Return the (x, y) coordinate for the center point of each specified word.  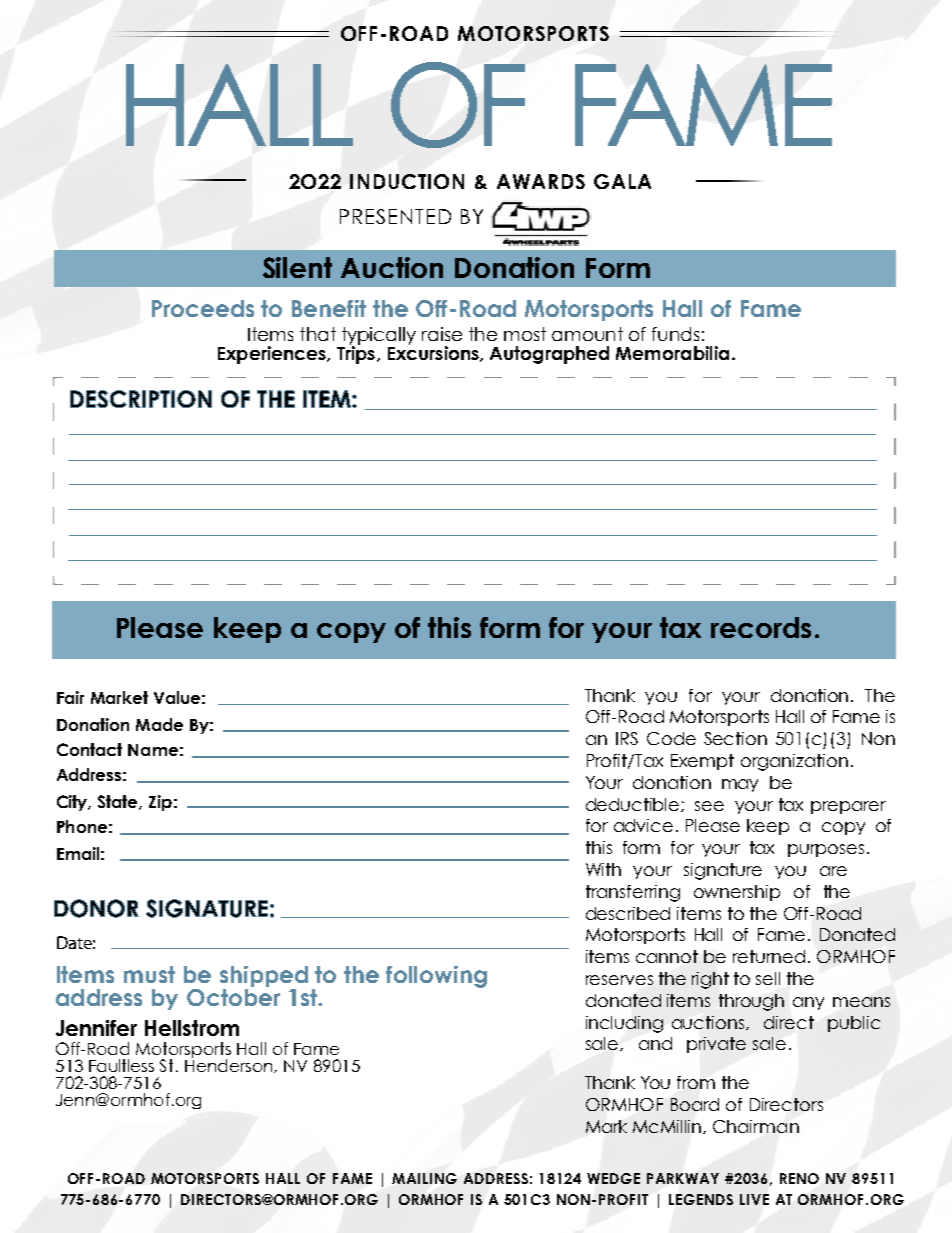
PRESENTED (395, 216)
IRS (627, 738)
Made (159, 724)
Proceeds (203, 308)
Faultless (121, 1065)
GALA (622, 181)
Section (735, 738)
